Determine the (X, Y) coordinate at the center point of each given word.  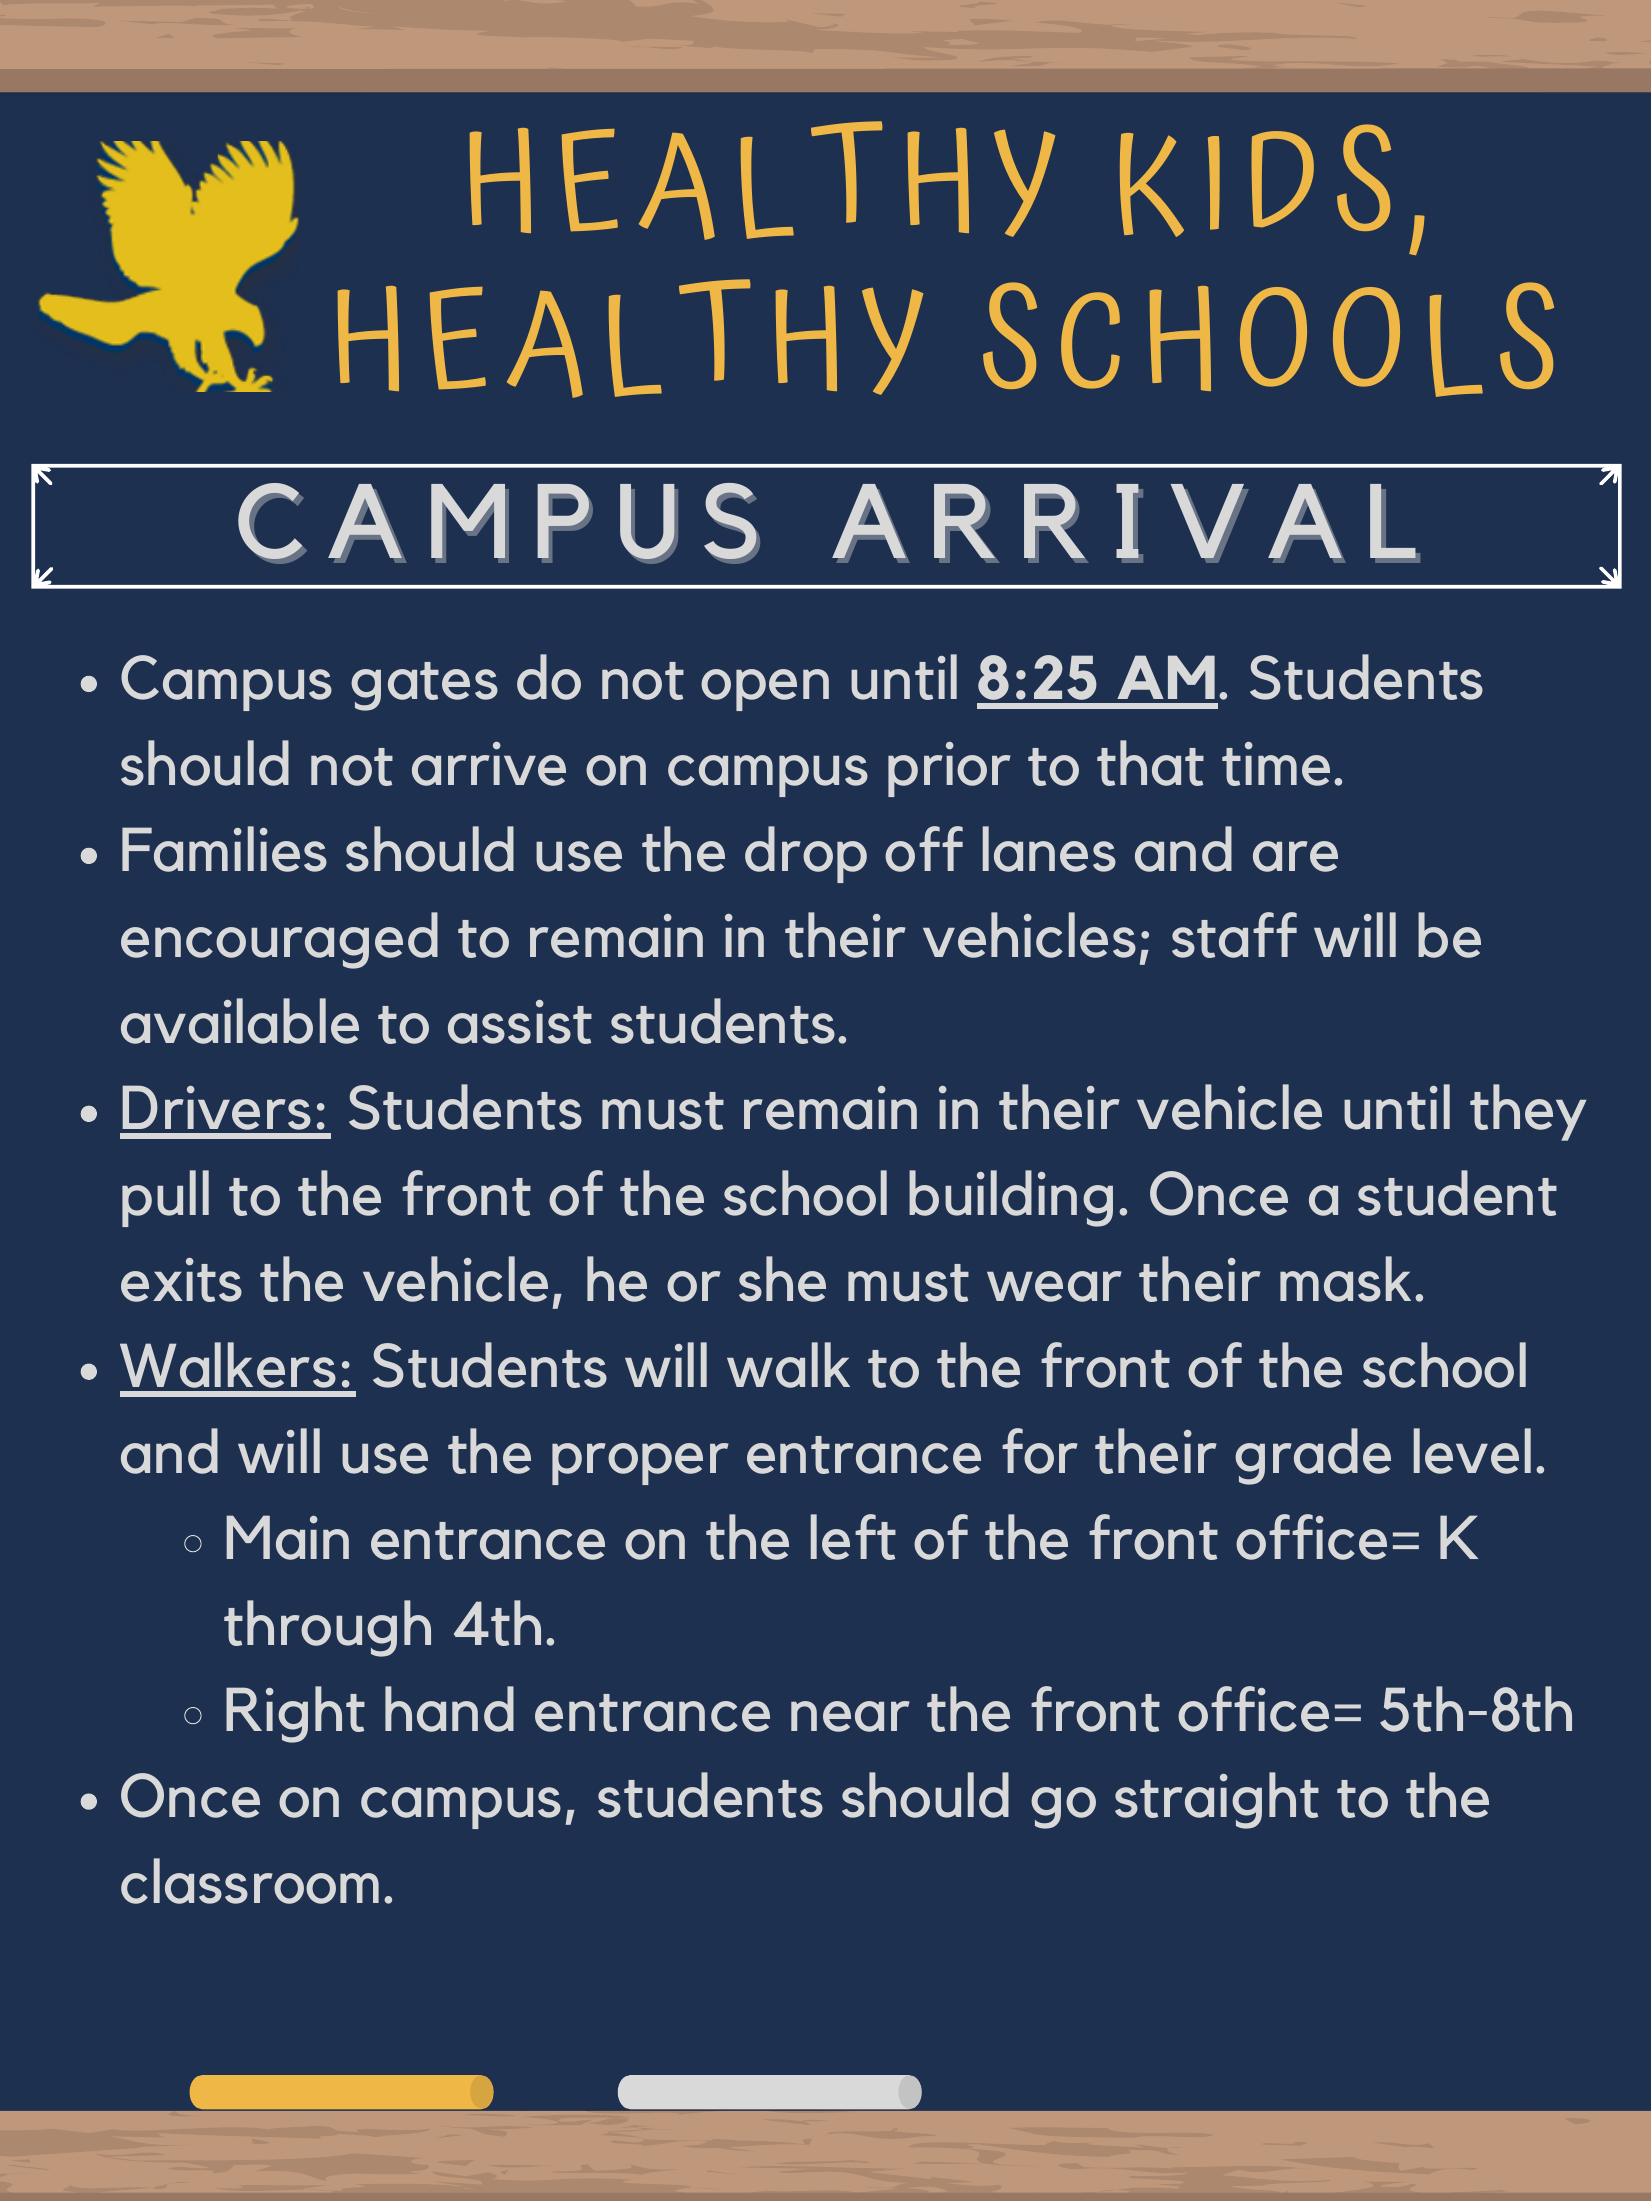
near (850, 1716)
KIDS (1255, 180)
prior (949, 769)
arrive (489, 764)
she (782, 1279)
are (1295, 856)
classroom (250, 1881)
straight (1217, 1800)
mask (1345, 1279)
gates (424, 686)
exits (181, 1280)
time (1276, 764)
